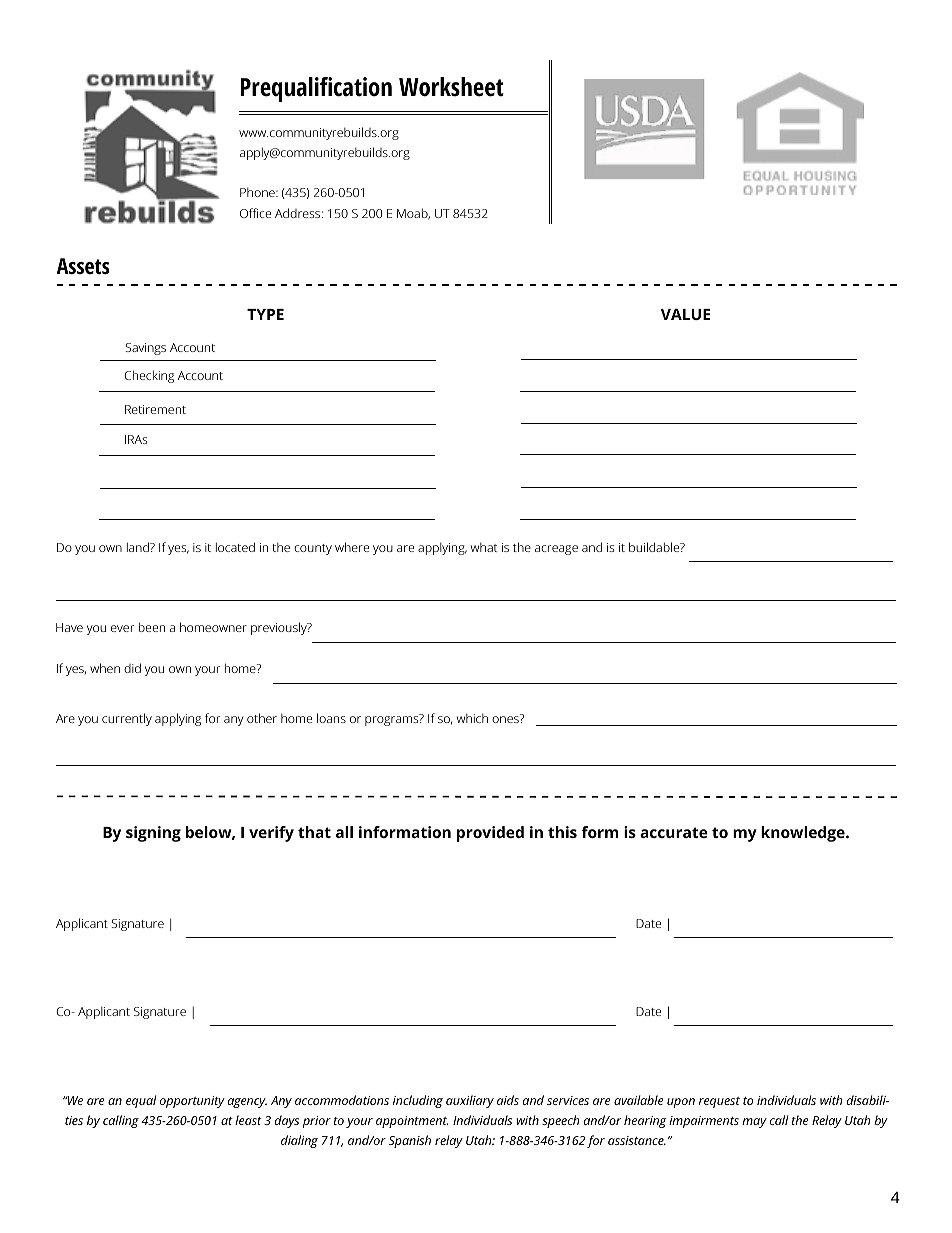 The height and width of the screenshot is (1233, 952). I want to click on Phone, so click(258, 192).
